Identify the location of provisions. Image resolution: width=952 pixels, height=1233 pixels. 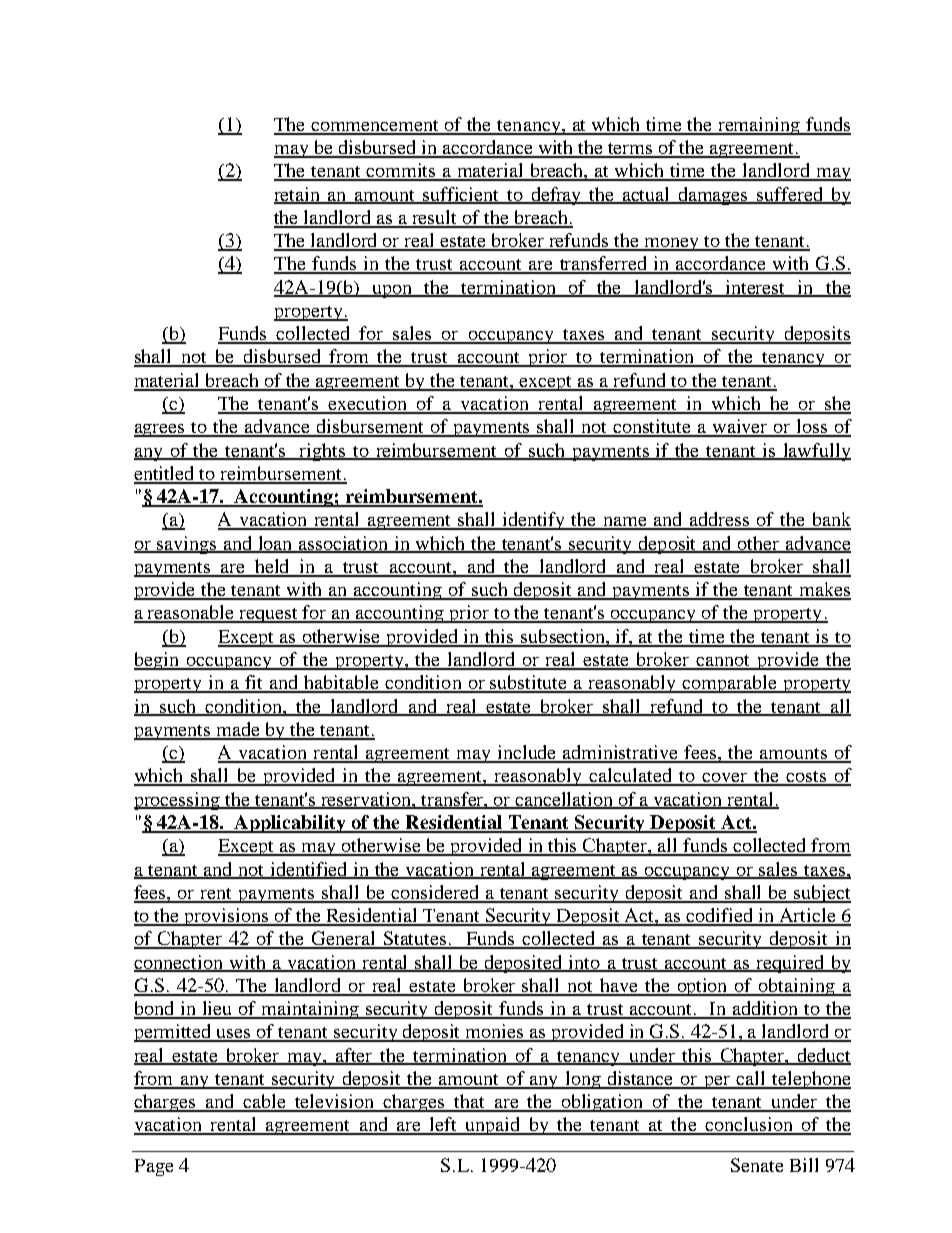
(227, 917).
